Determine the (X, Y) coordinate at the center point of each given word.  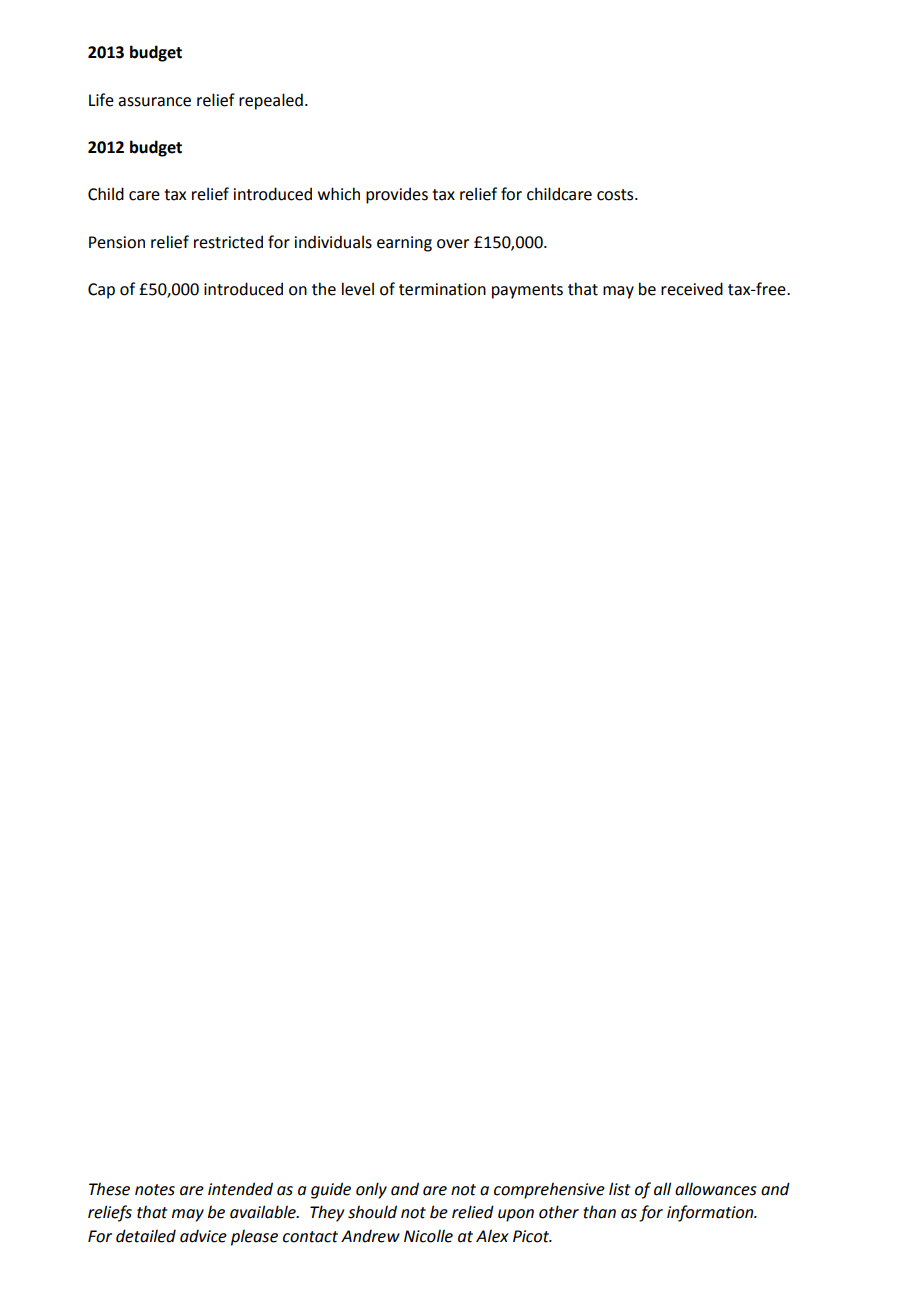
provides (397, 195)
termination (442, 289)
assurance (154, 102)
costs (616, 195)
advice (203, 1236)
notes (155, 1190)
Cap (101, 291)
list (620, 1189)
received (692, 289)
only (371, 1190)
